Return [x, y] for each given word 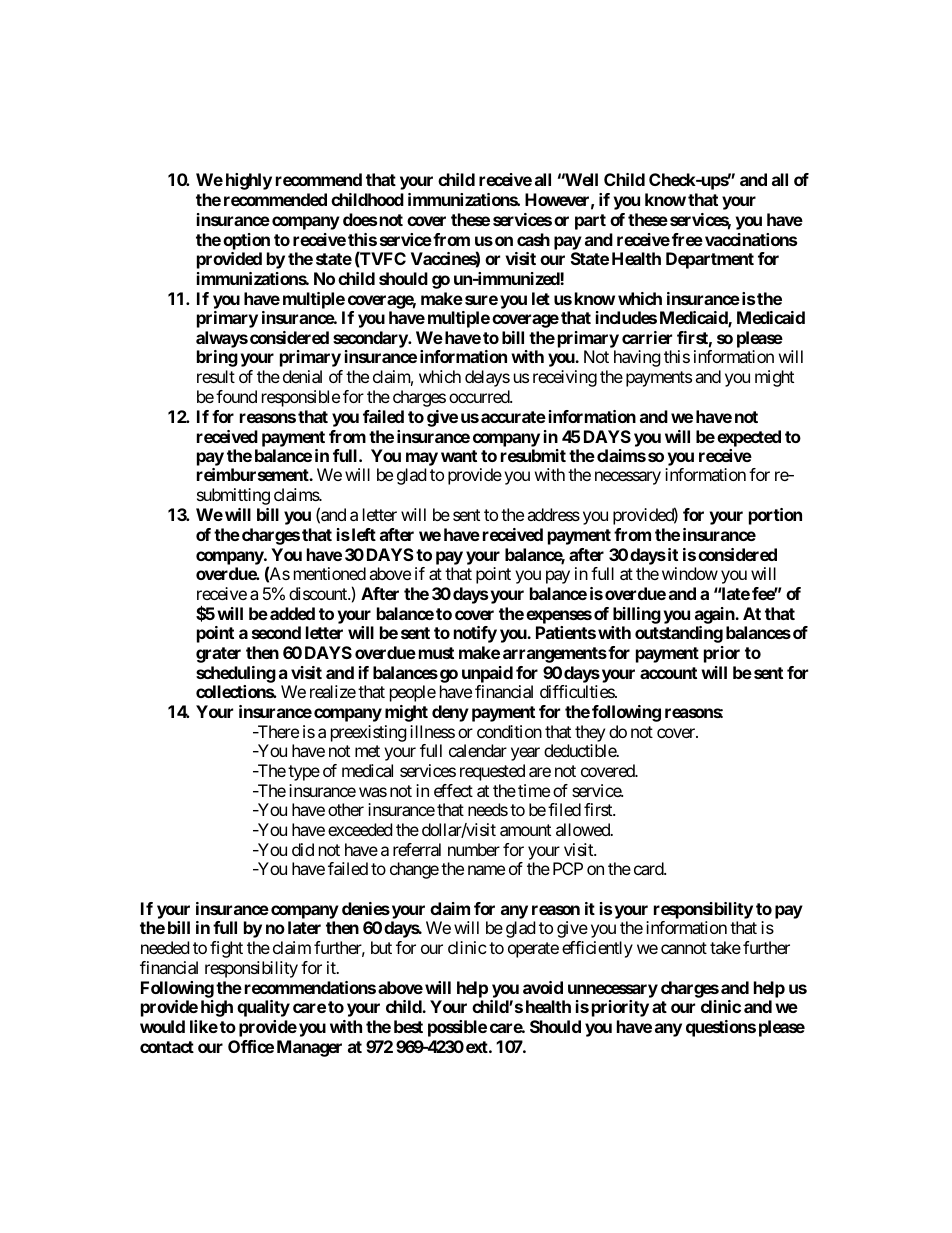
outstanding [679, 634]
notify [475, 634]
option [246, 241]
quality [263, 1008]
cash [533, 239]
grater [218, 655]
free [687, 239]
